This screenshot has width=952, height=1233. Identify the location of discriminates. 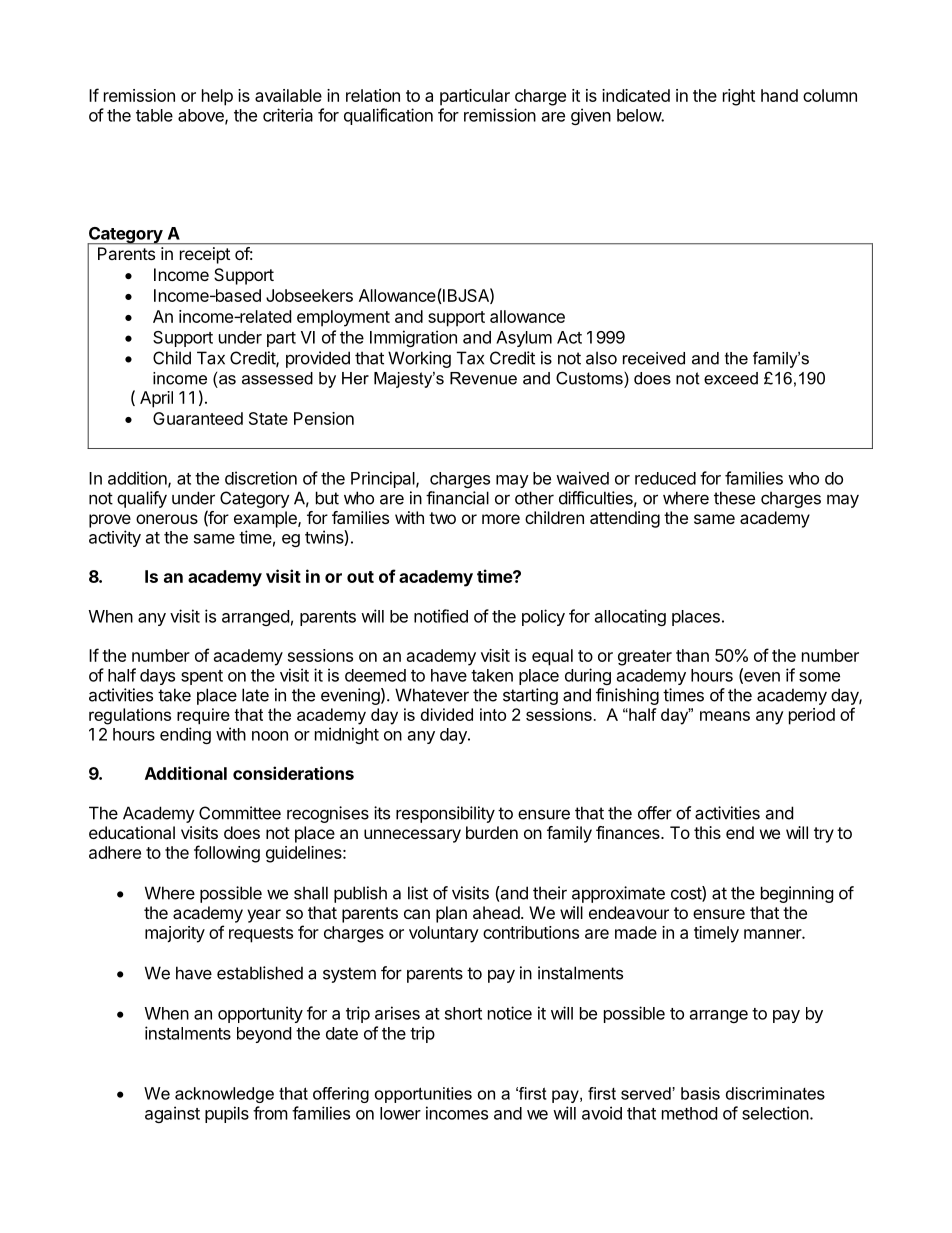
(775, 1093).
